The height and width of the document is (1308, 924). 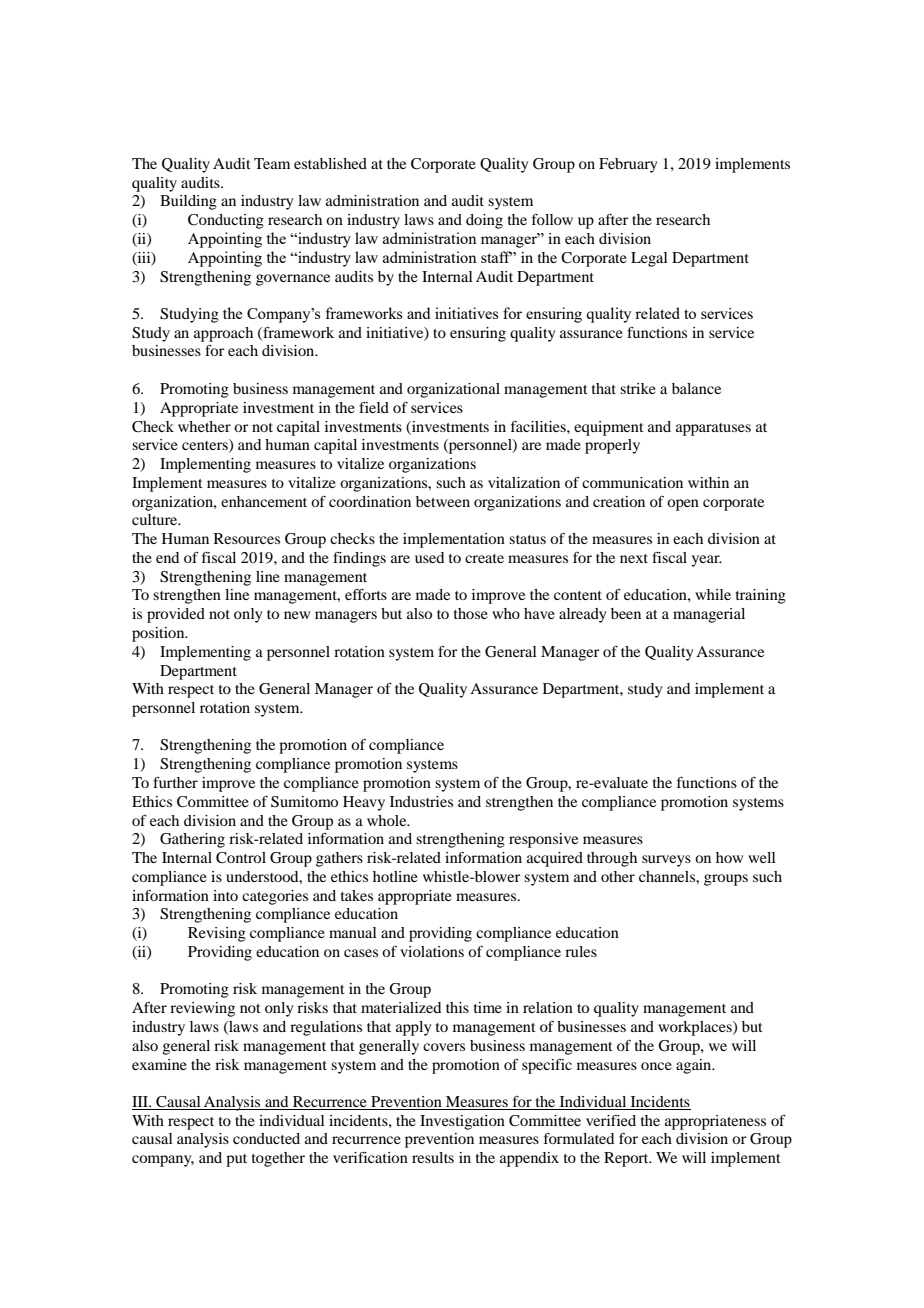 What do you see at coordinates (443, 501) in the document?
I see `between` at bounding box center [443, 501].
